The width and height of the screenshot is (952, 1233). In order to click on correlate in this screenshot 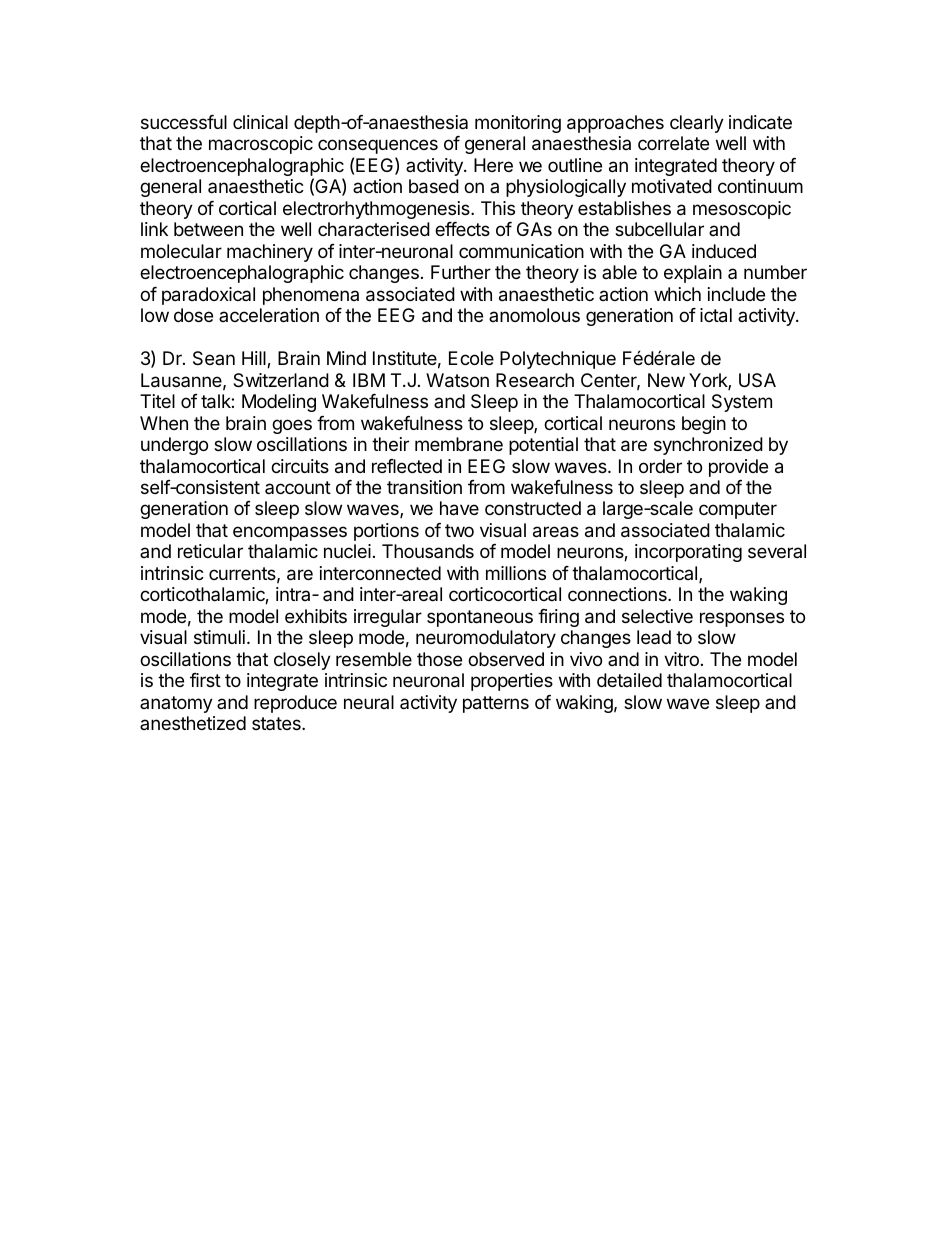, I will do `click(673, 143)`.
